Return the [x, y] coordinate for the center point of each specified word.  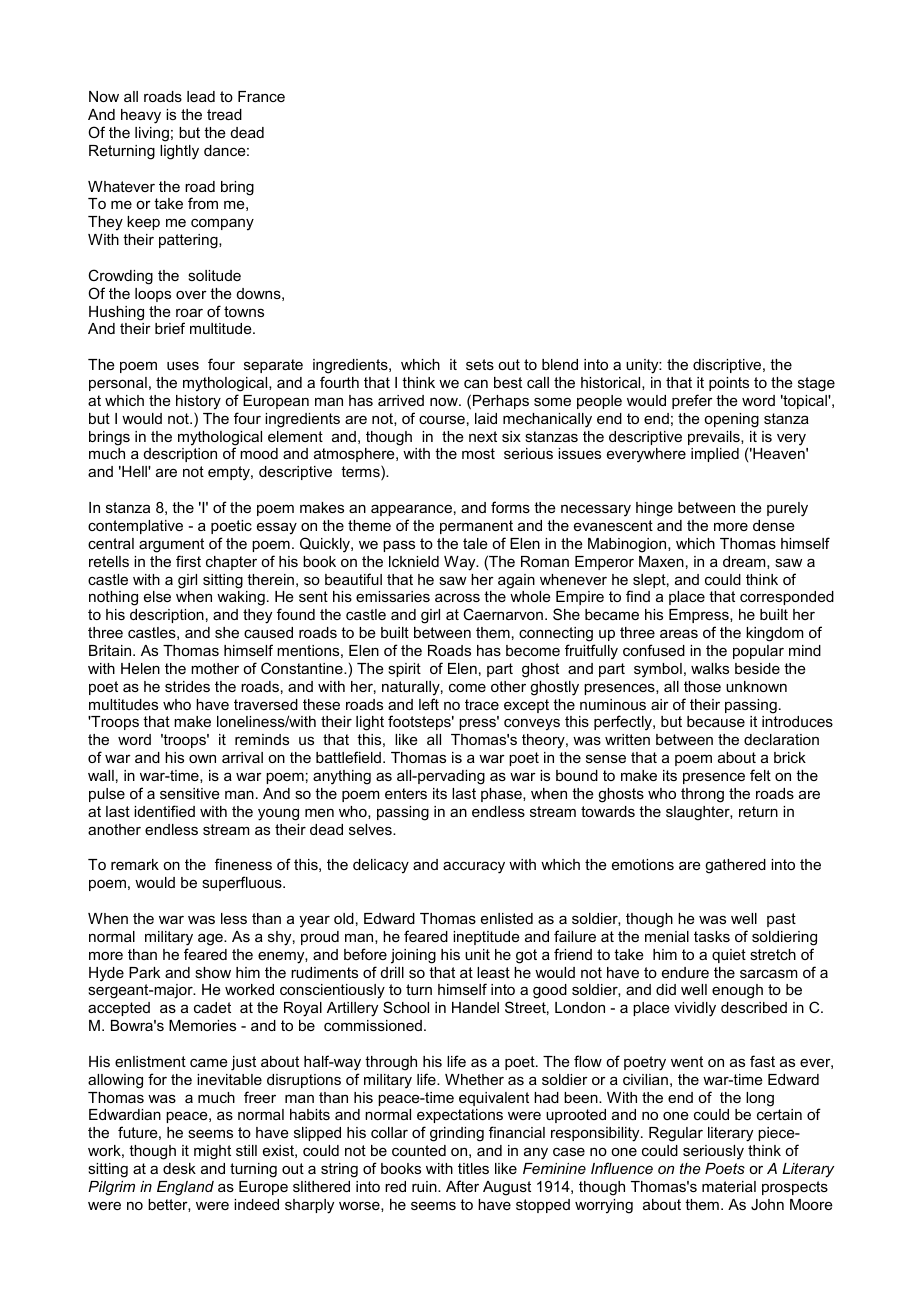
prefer [692, 401]
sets [480, 364]
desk [179, 1168]
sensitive [190, 793]
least [493, 972]
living [152, 134]
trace [482, 704]
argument [171, 545]
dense [774, 525]
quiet [729, 956]
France [261, 96]
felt [760, 775]
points [729, 384]
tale [475, 543]
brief [170, 328]
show [213, 972]
